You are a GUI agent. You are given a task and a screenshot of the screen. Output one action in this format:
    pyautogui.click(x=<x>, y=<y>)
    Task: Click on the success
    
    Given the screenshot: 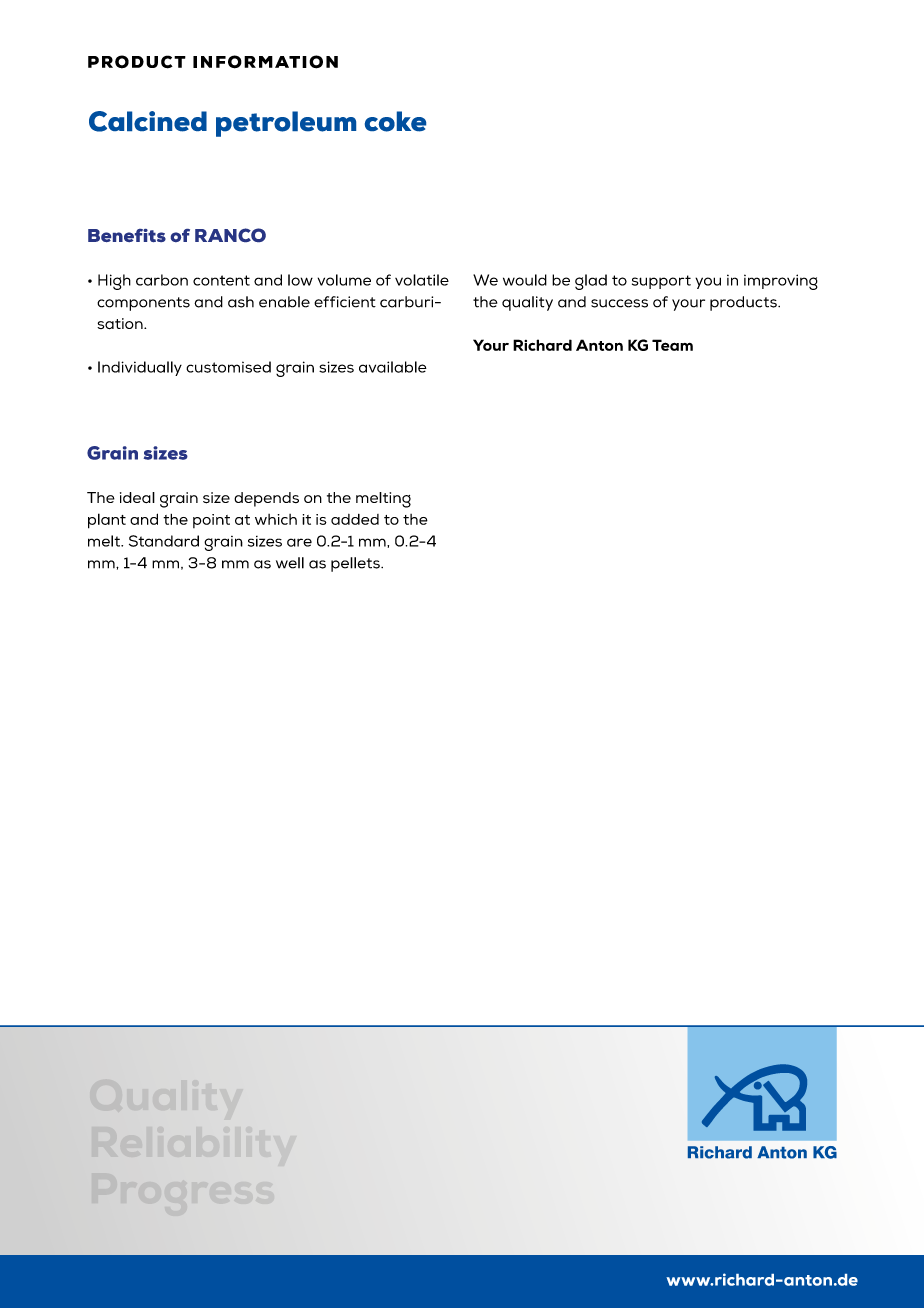 What is the action you would take?
    pyautogui.click(x=619, y=303)
